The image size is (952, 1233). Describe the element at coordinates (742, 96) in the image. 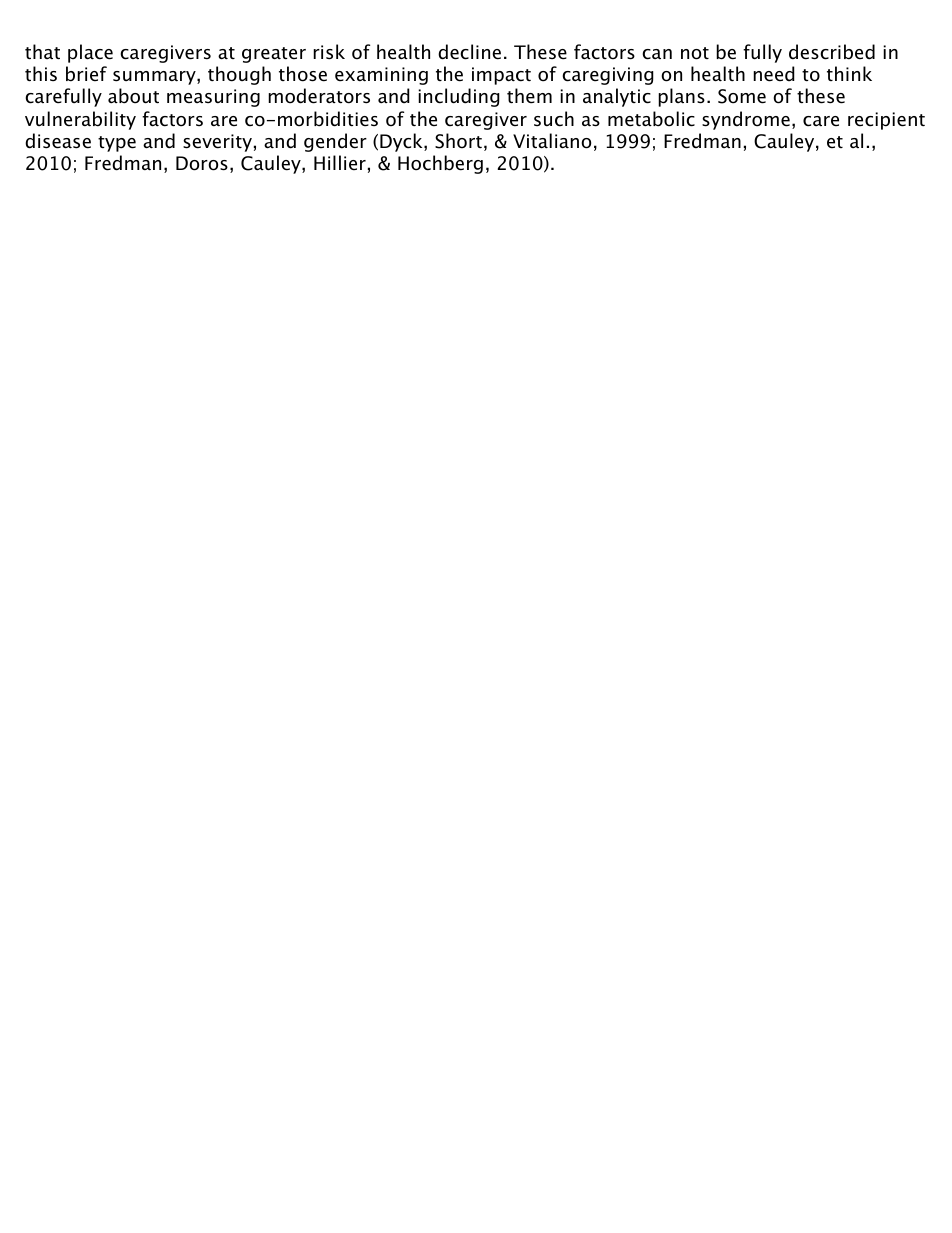

I see `Some` at that location.
